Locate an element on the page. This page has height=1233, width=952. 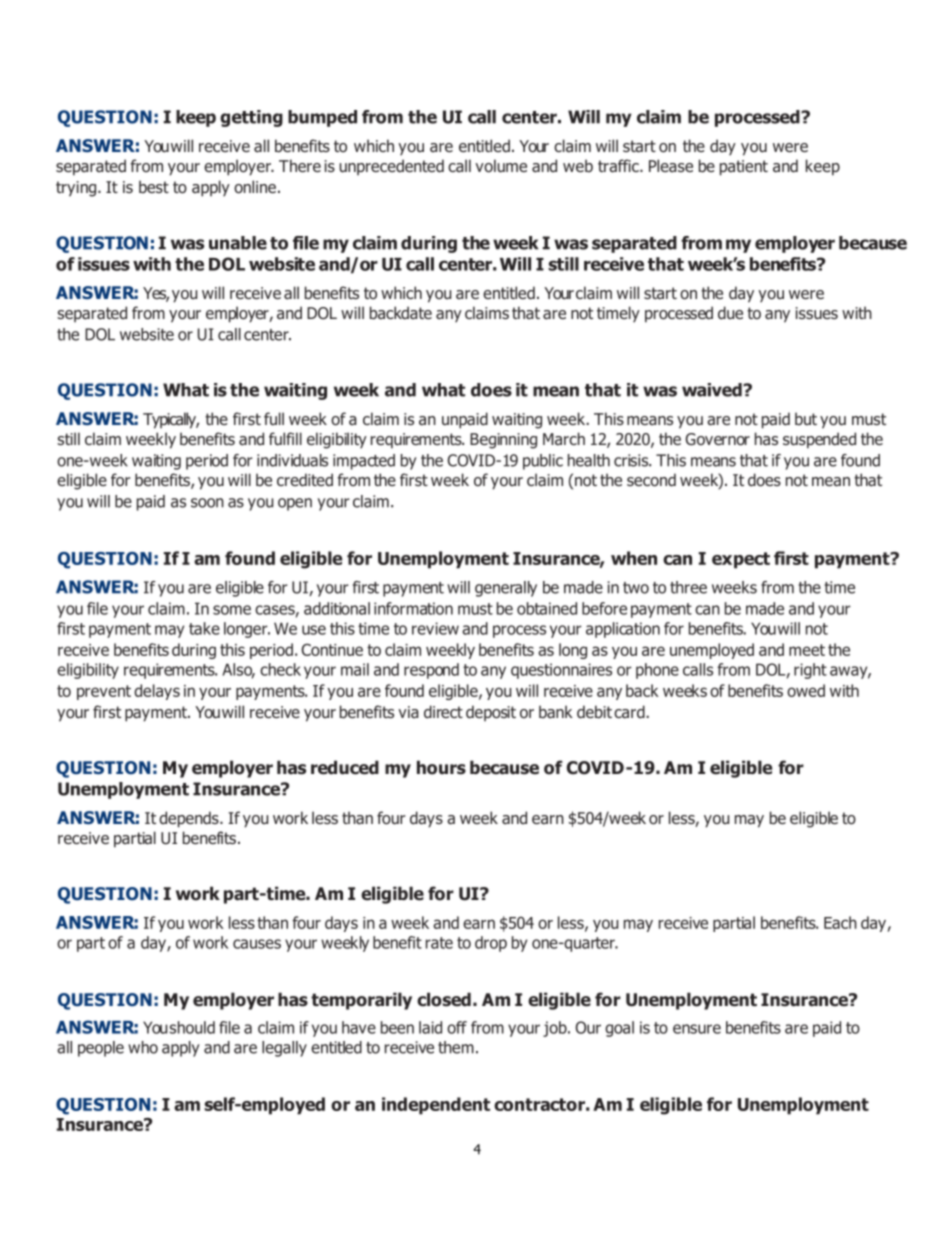
patient is located at coordinates (744, 168).
